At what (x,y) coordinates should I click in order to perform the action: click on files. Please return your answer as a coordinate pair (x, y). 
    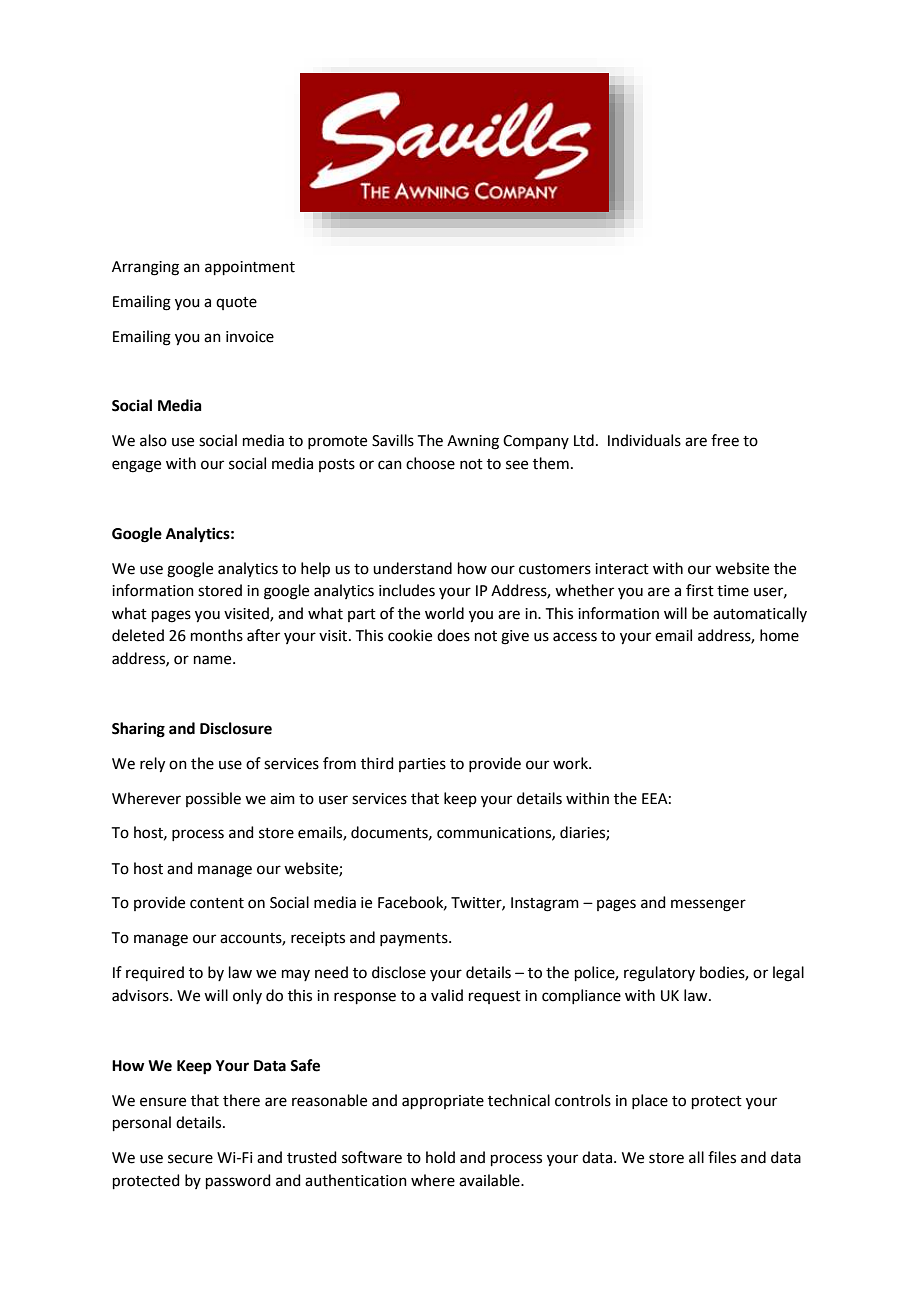
    Looking at the image, I should click on (722, 1157).
